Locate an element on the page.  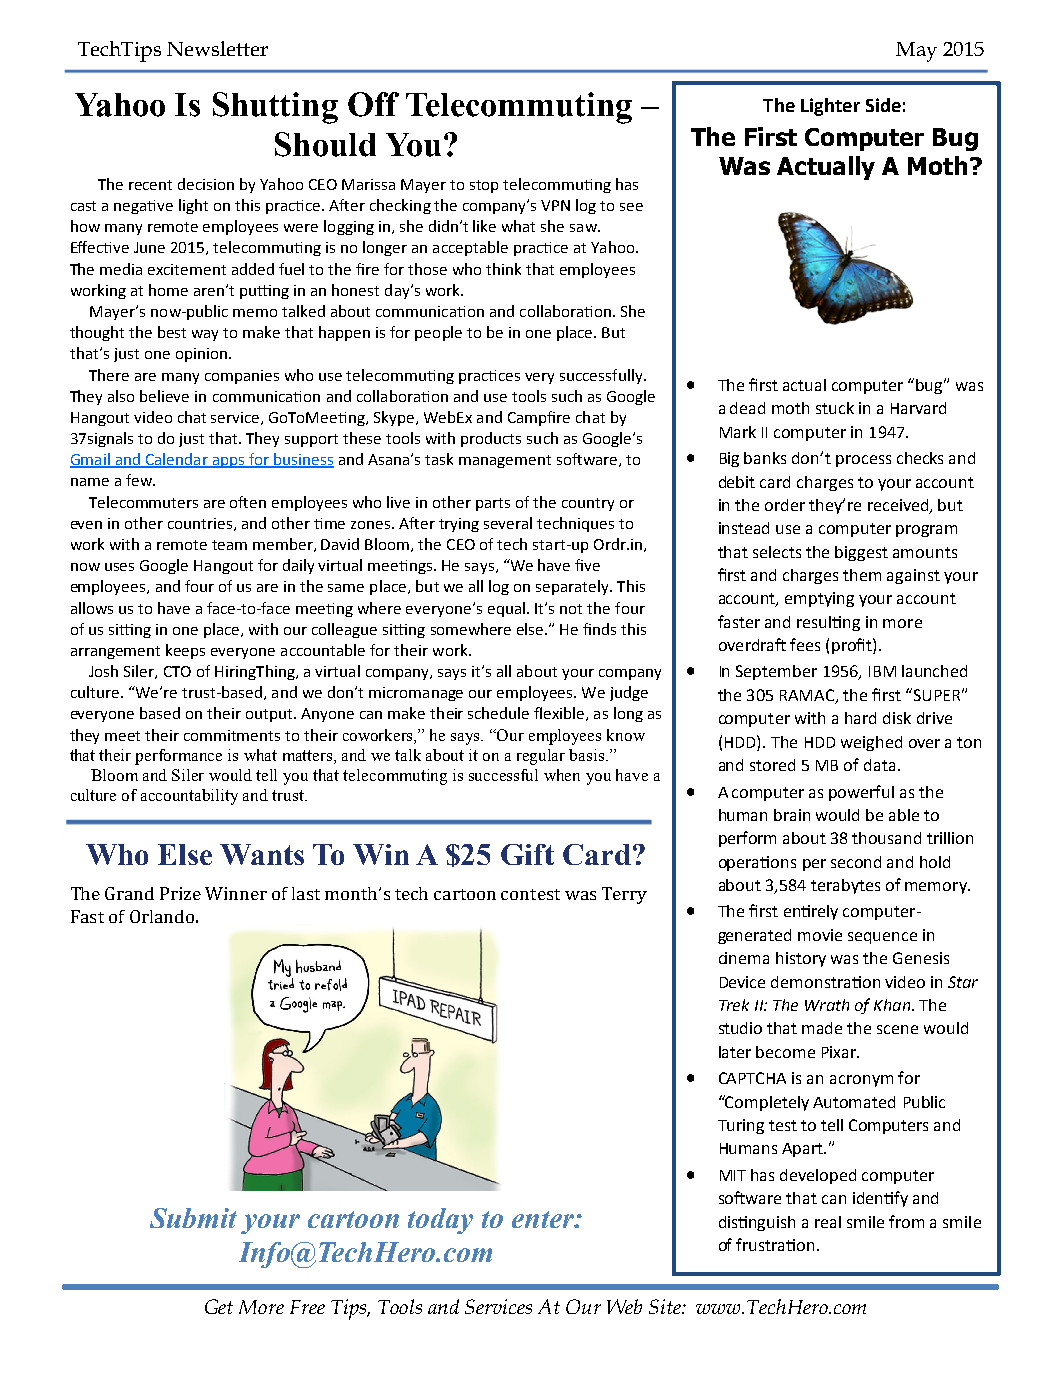
Newsletter is located at coordinates (217, 48).
